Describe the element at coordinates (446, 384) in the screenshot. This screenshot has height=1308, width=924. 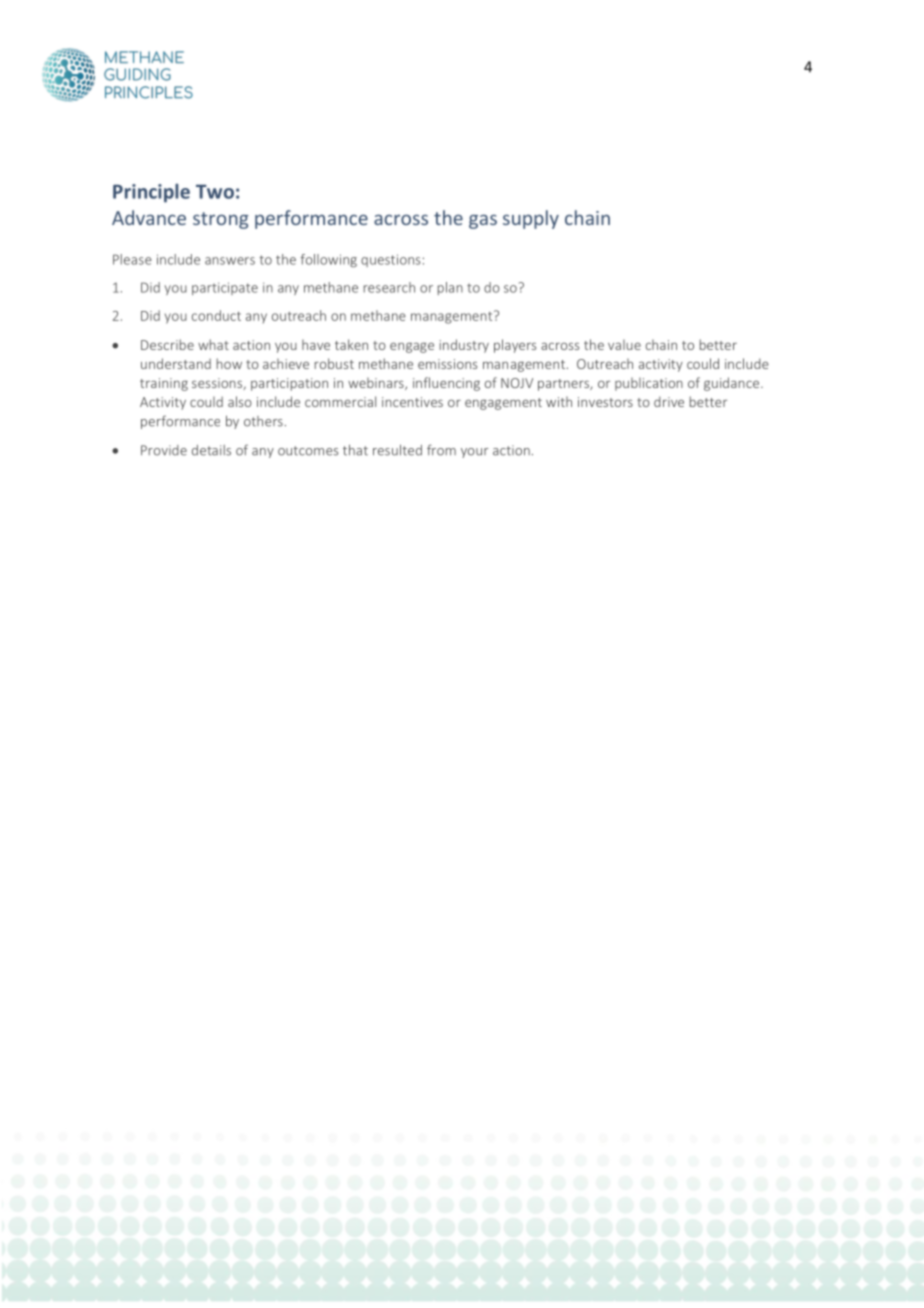
I see `influencing` at that location.
